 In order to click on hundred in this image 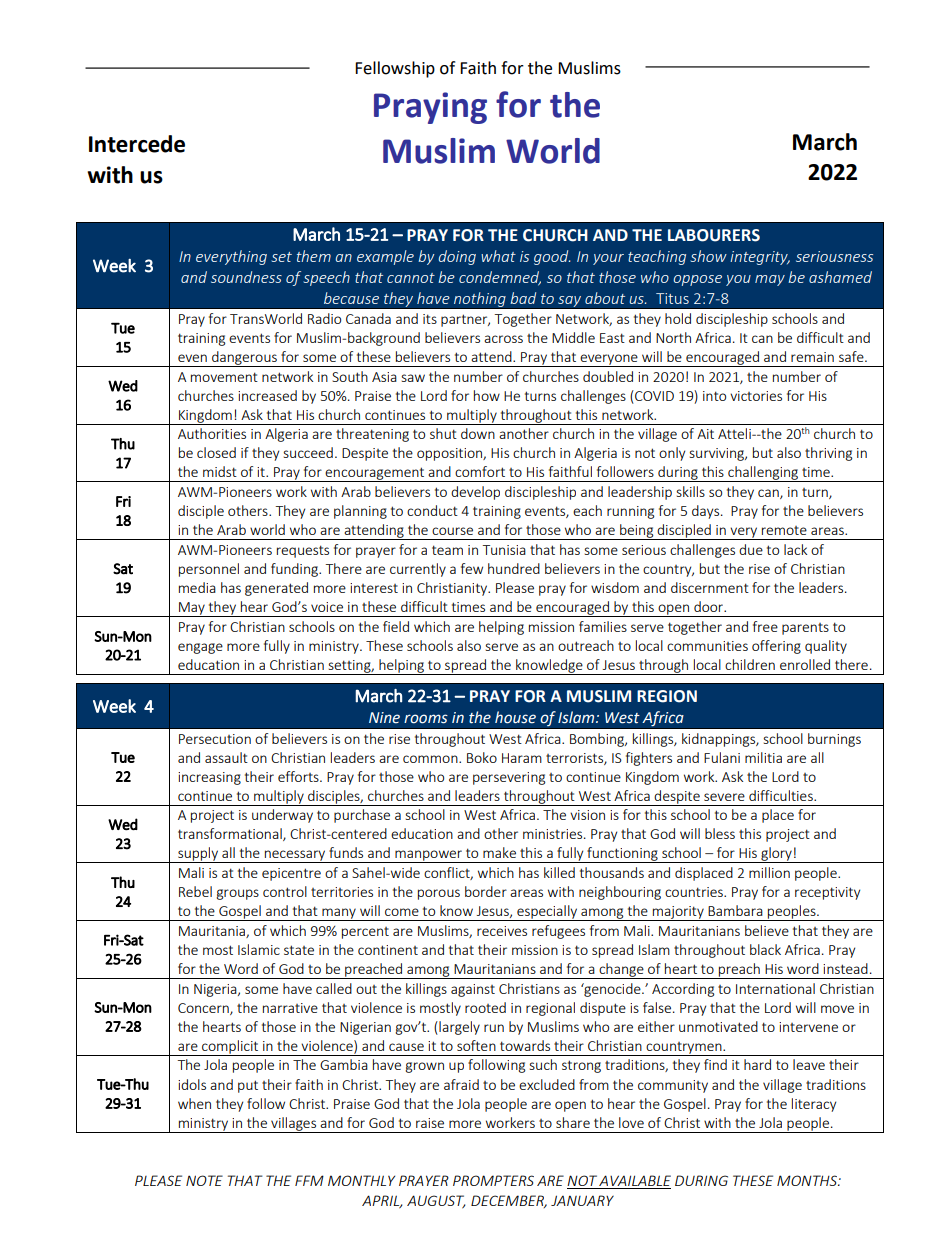, I will do `click(514, 568)`.
